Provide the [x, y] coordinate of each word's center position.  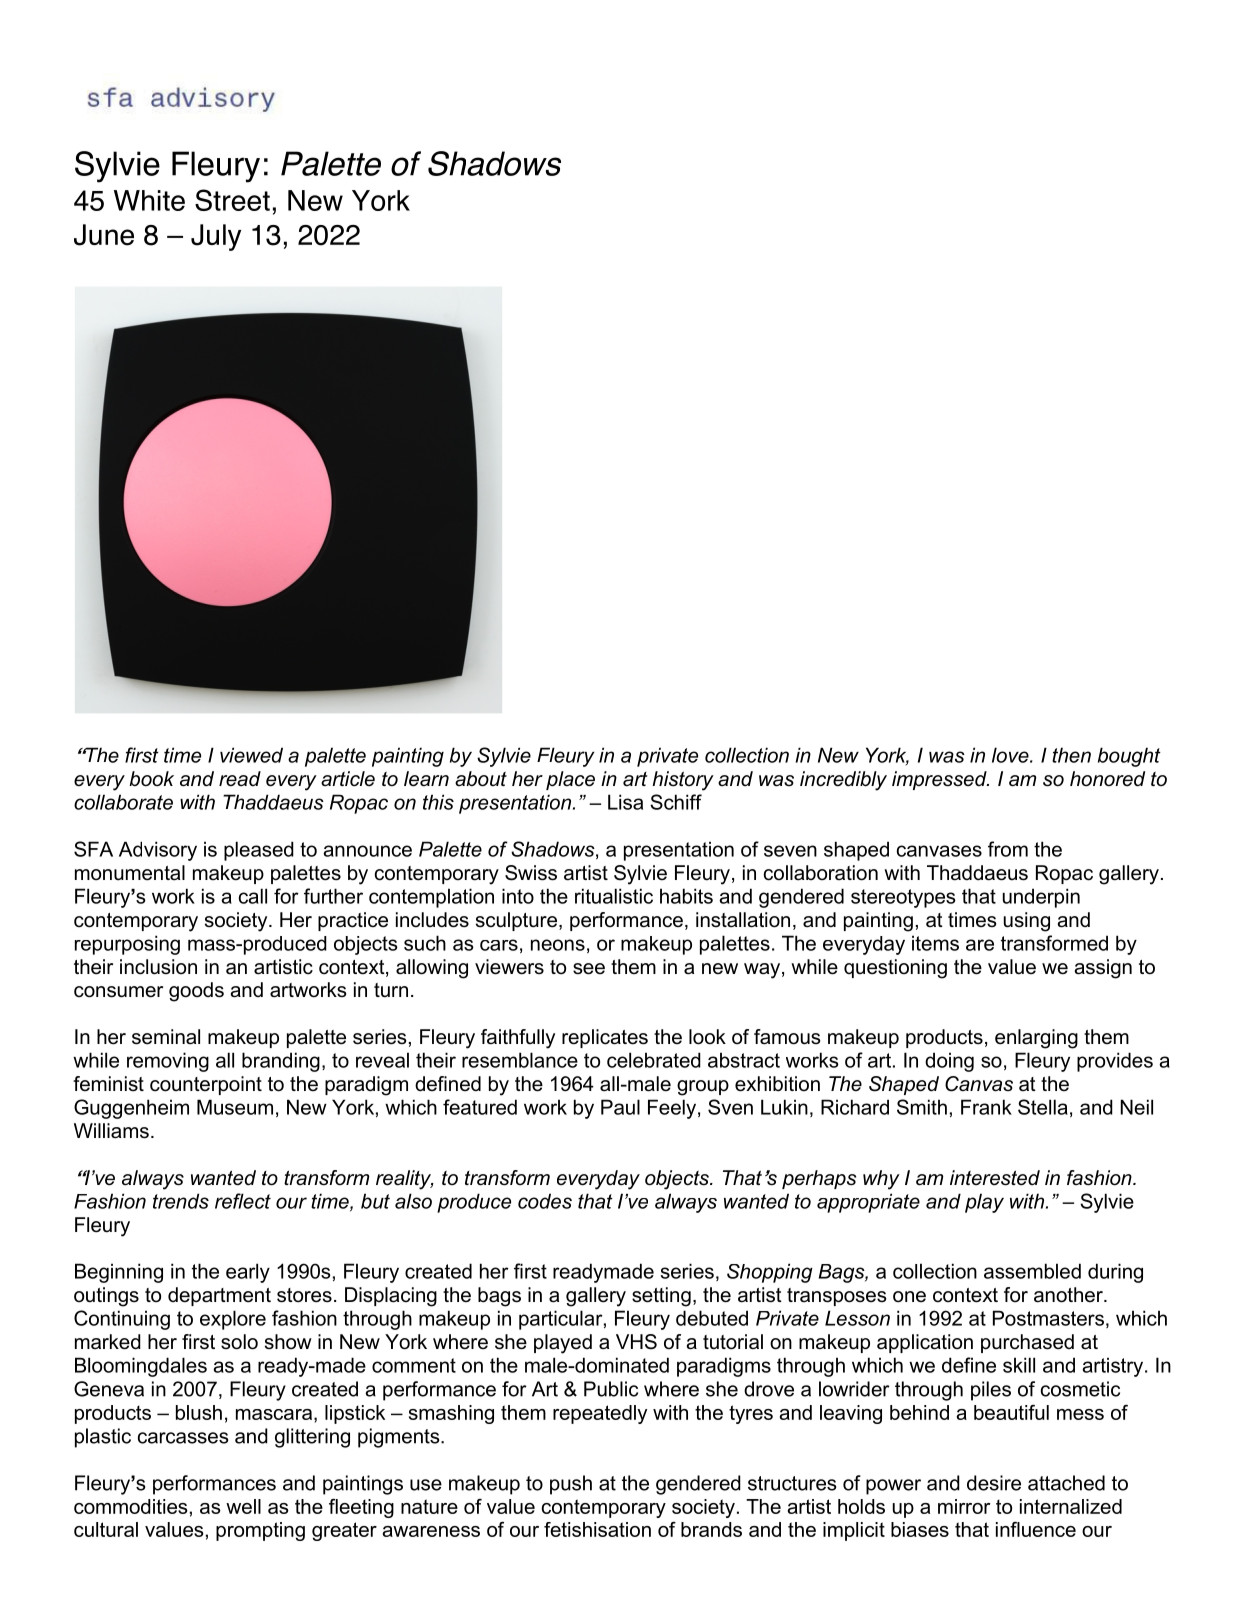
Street [232, 200]
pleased [259, 851]
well [243, 1506]
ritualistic [614, 896]
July [216, 237]
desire [994, 1483]
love [1011, 755]
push [571, 1485]
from [1008, 849]
